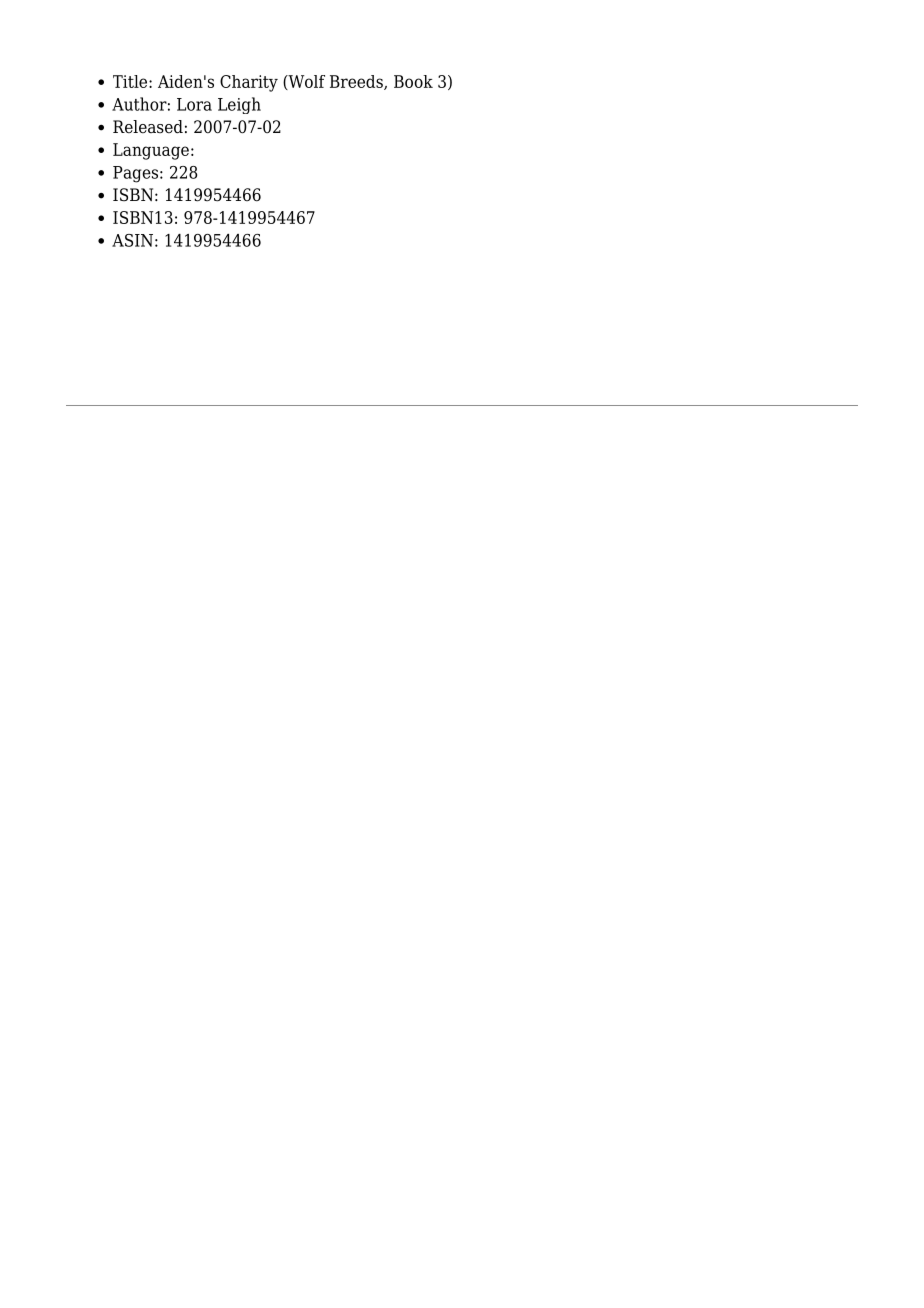  What do you see at coordinates (132, 240) in the page?
I see `ASIN` at bounding box center [132, 240].
